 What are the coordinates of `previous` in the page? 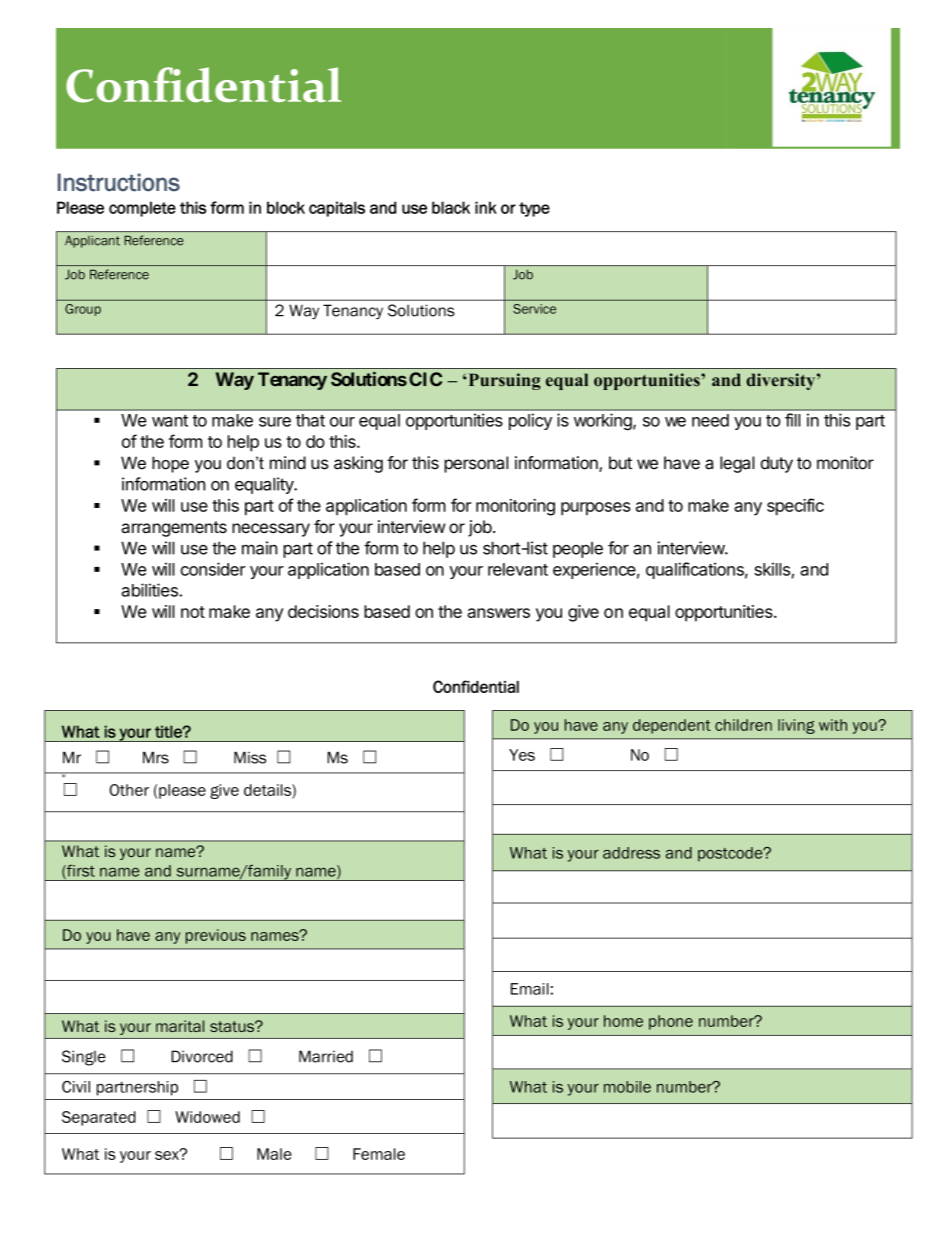 It's located at (216, 936).
